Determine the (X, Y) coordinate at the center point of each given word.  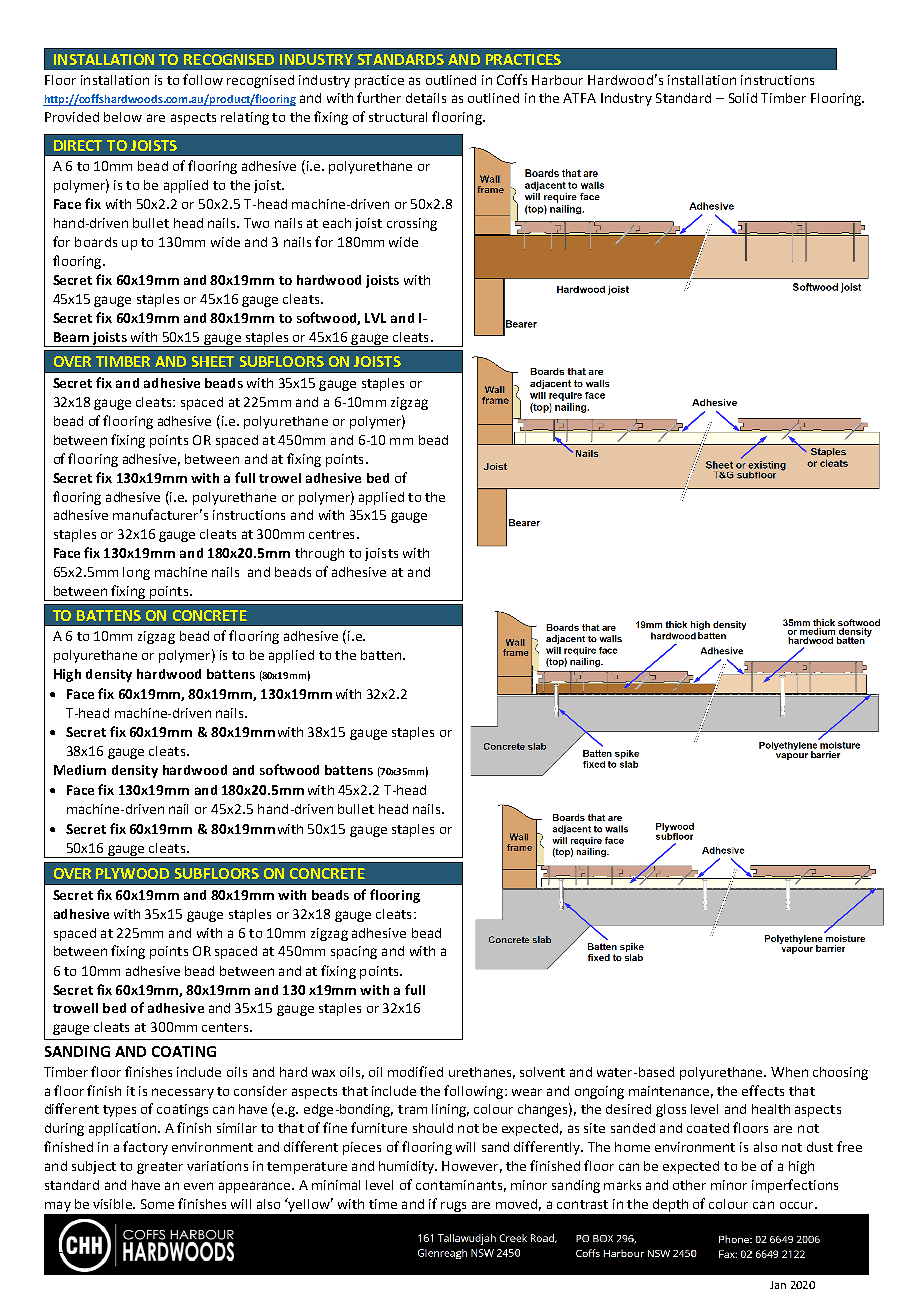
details (426, 98)
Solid (743, 98)
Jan (778, 1285)
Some (157, 1204)
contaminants (459, 1185)
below (123, 117)
